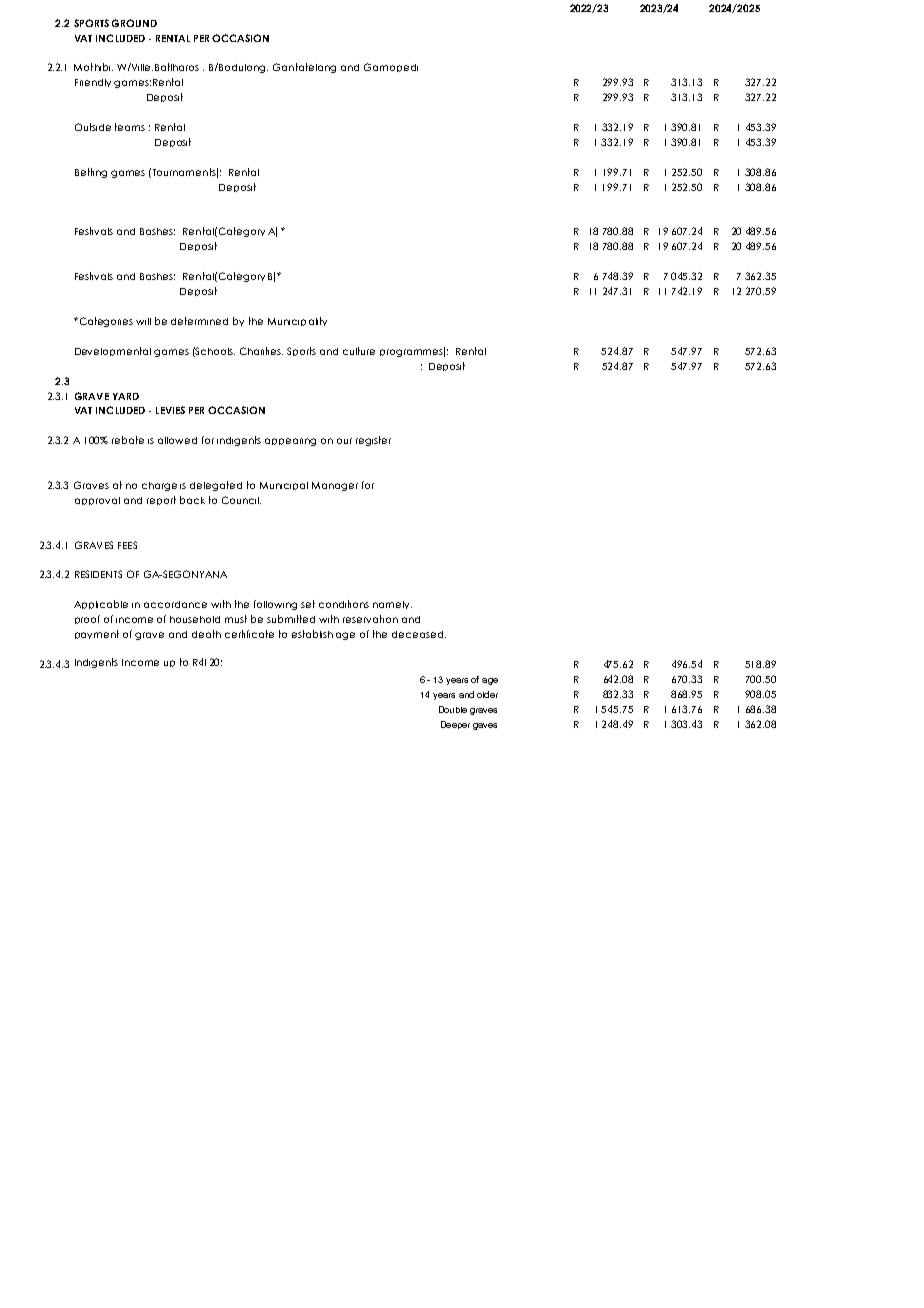 The width and height of the document is (924, 1308). I want to click on FEES, so click(127, 545).
